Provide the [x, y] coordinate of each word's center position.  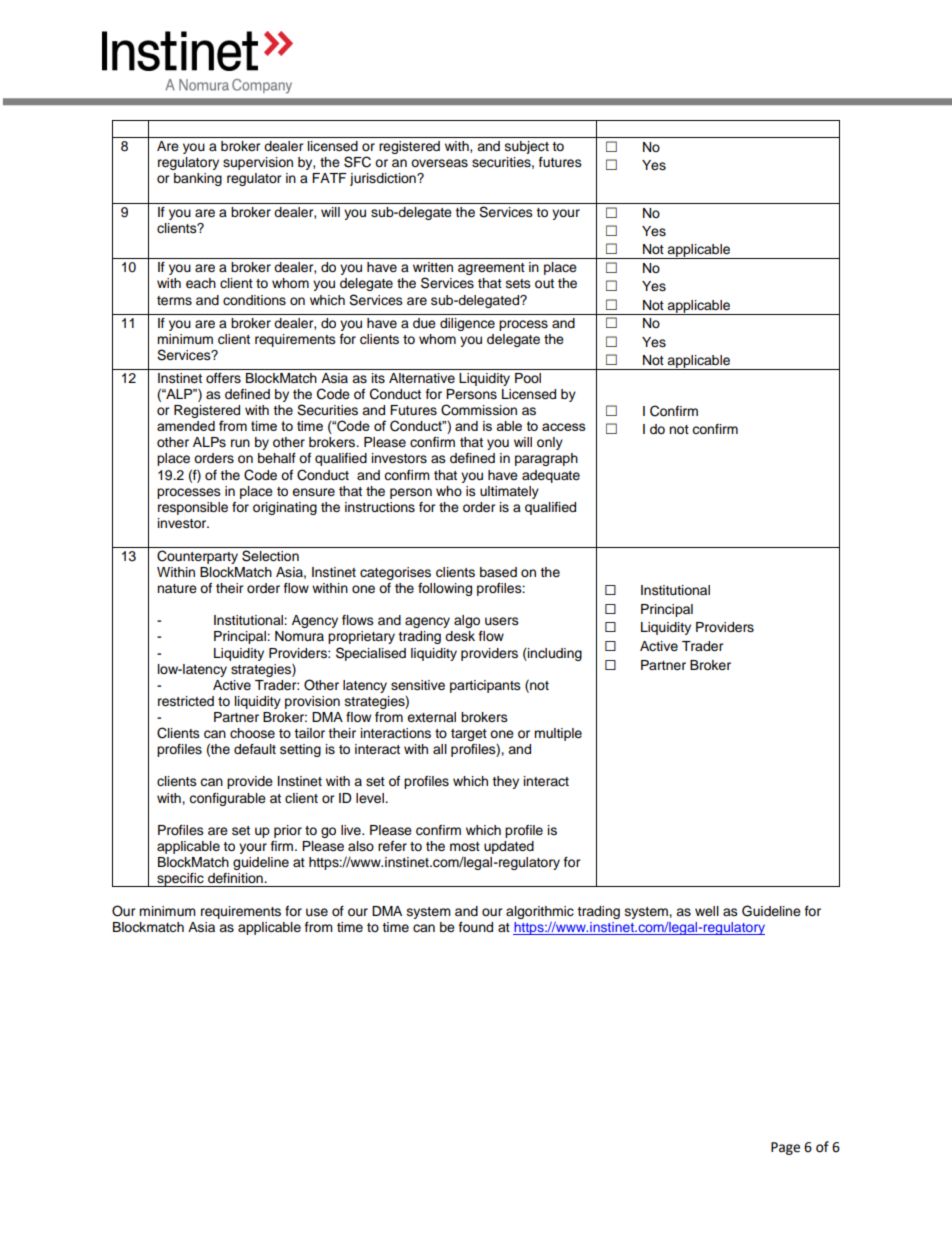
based [498, 572]
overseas [439, 163]
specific [180, 880]
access [564, 427]
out [544, 283]
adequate [551, 476]
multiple [558, 734]
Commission [479, 410]
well [707, 911]
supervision [258, 163]
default [255, 749]
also [361, 846]
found [476, 927]
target [469, 735]
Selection [270, 556]
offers [223, 378]
